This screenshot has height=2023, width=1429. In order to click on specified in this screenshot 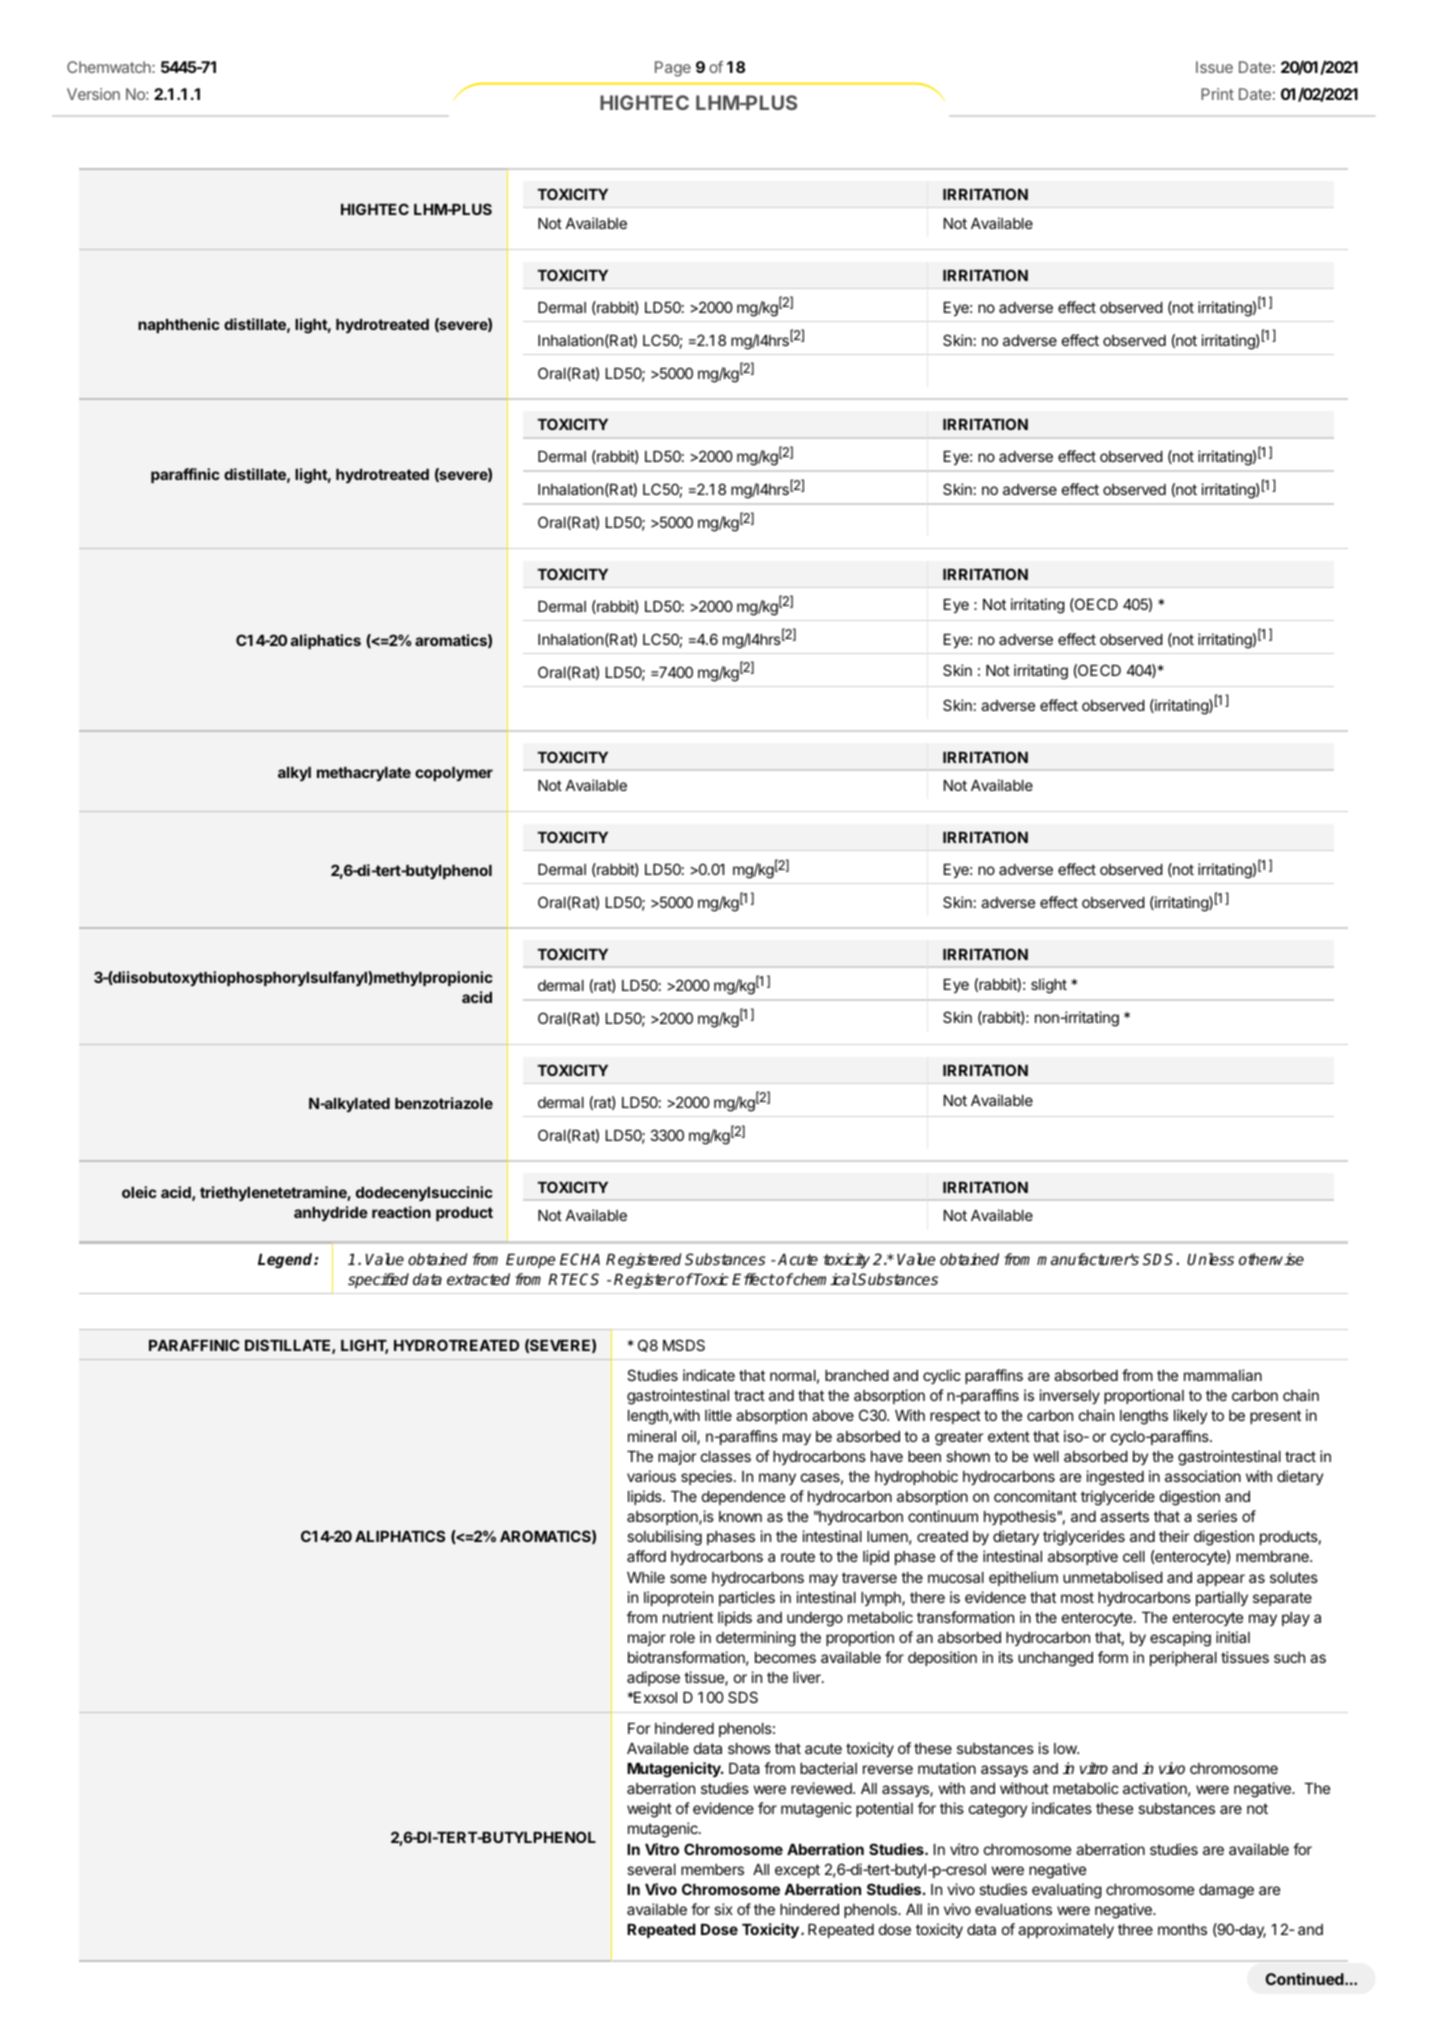, I will do `click(378, 1281)`.
